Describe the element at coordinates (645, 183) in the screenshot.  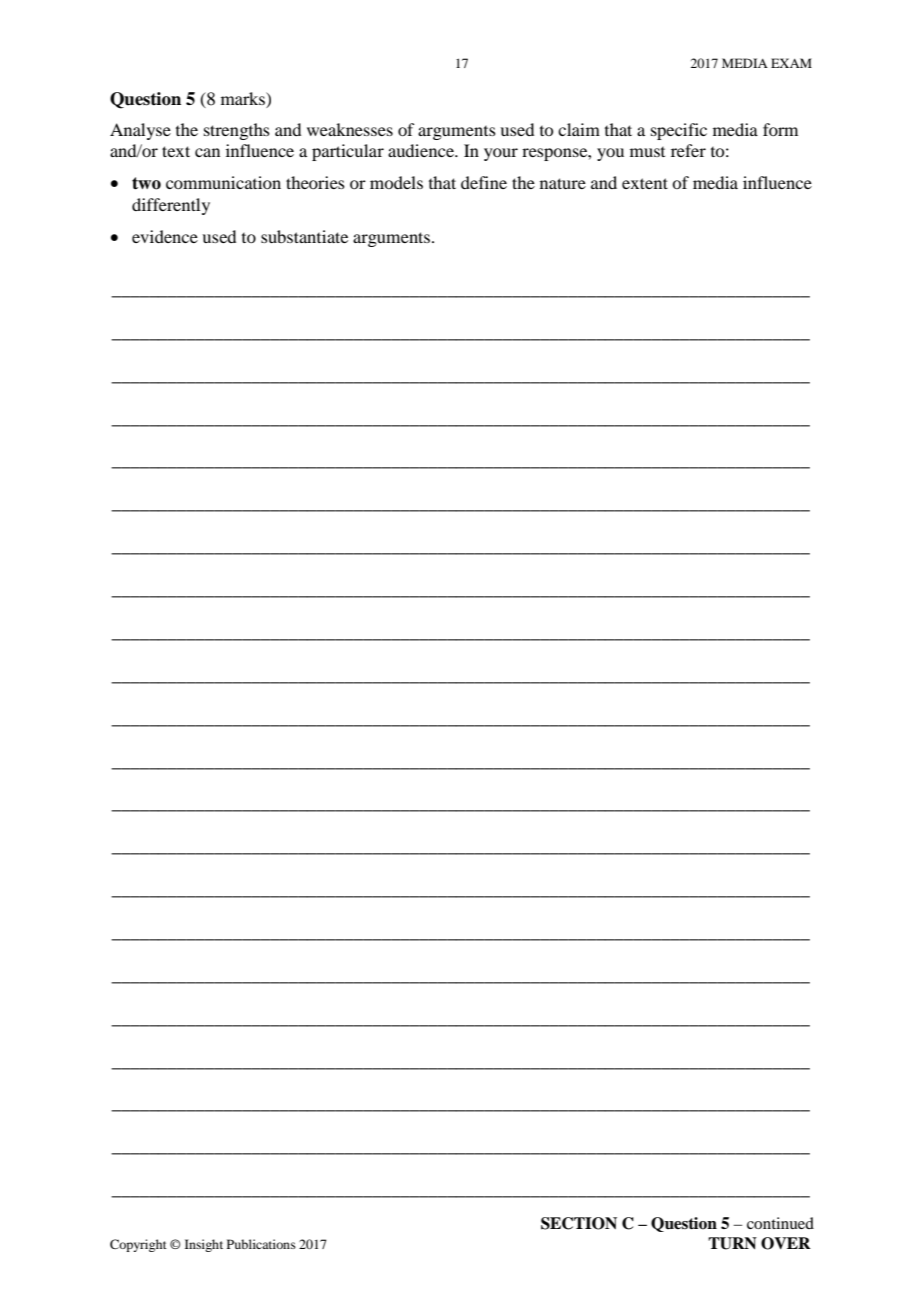
I see `extent` at that location.
